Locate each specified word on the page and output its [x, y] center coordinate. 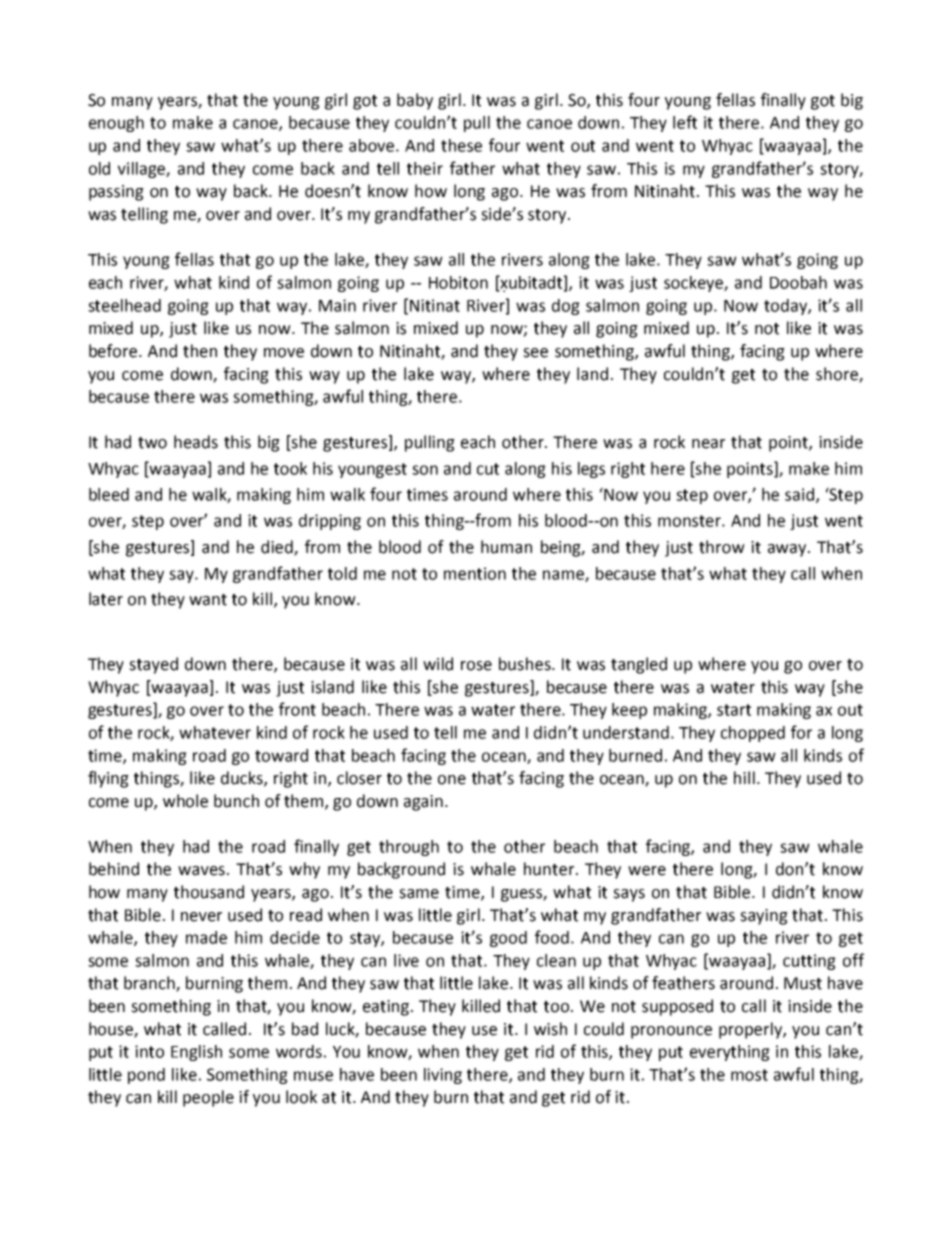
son [425, 470]
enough [116, 124]
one [452, 780]
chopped [753, 734]
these [461, 145]
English [196, 1053]
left [685, 122]
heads [196, 442]
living [443, 1076]
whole [185, 801]
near [708, 444]
